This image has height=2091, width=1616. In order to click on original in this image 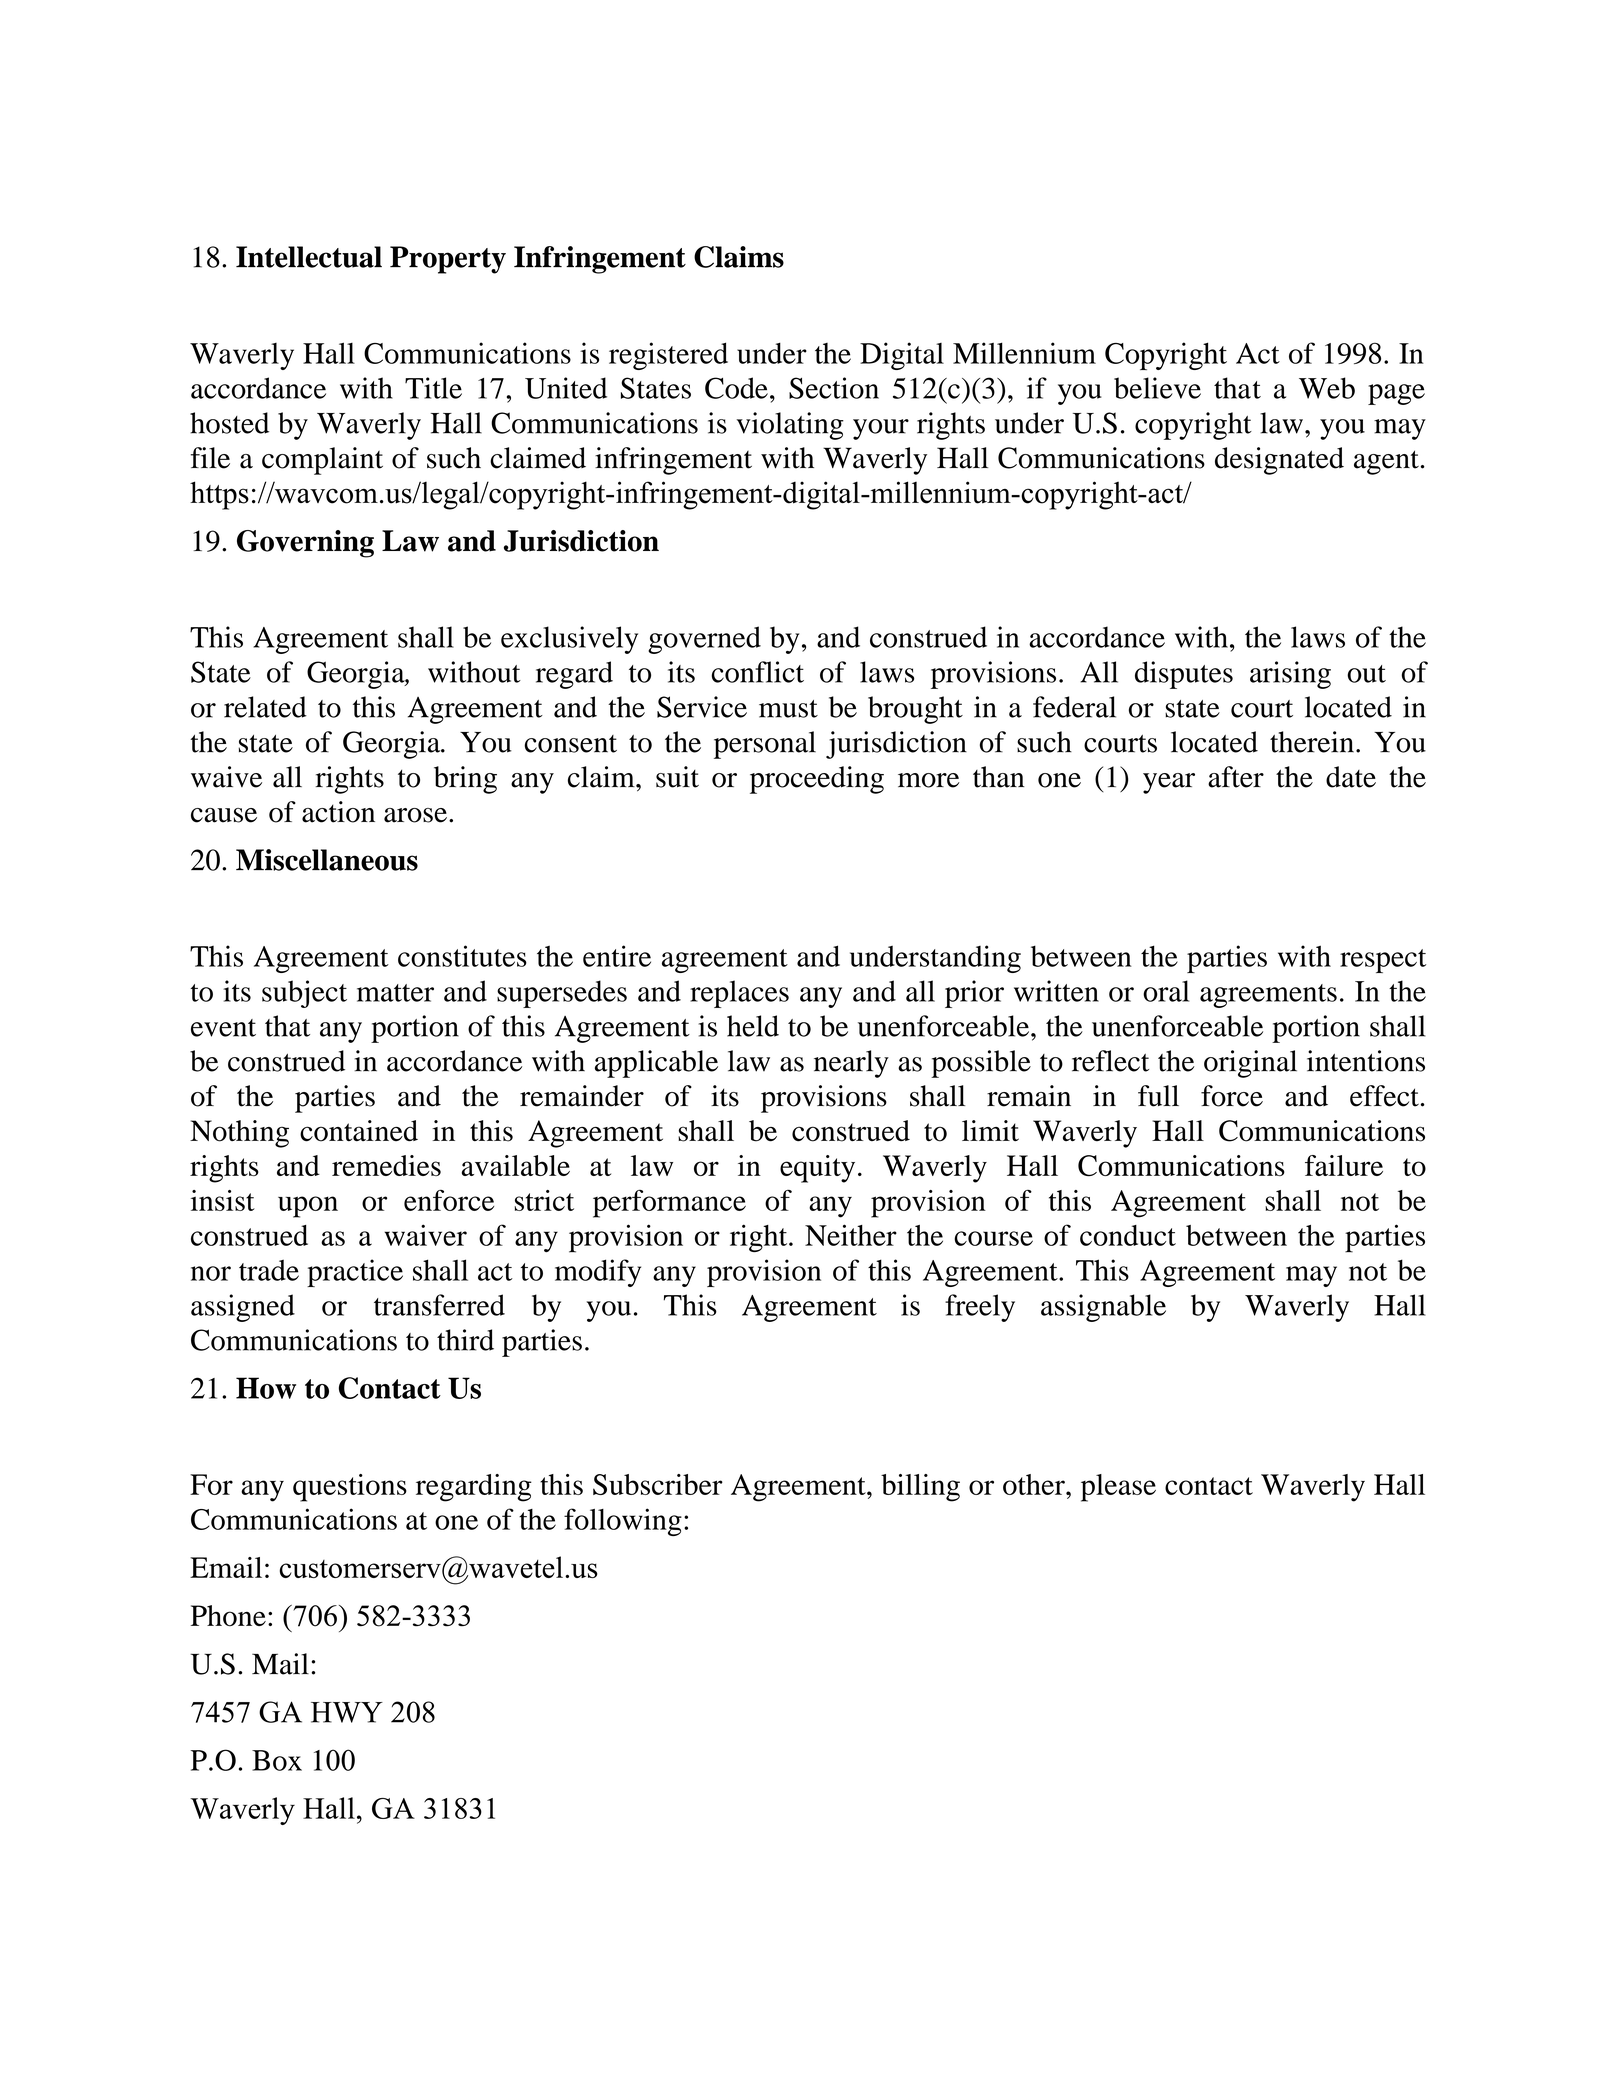, I will do `click(1250, 1064)`.
